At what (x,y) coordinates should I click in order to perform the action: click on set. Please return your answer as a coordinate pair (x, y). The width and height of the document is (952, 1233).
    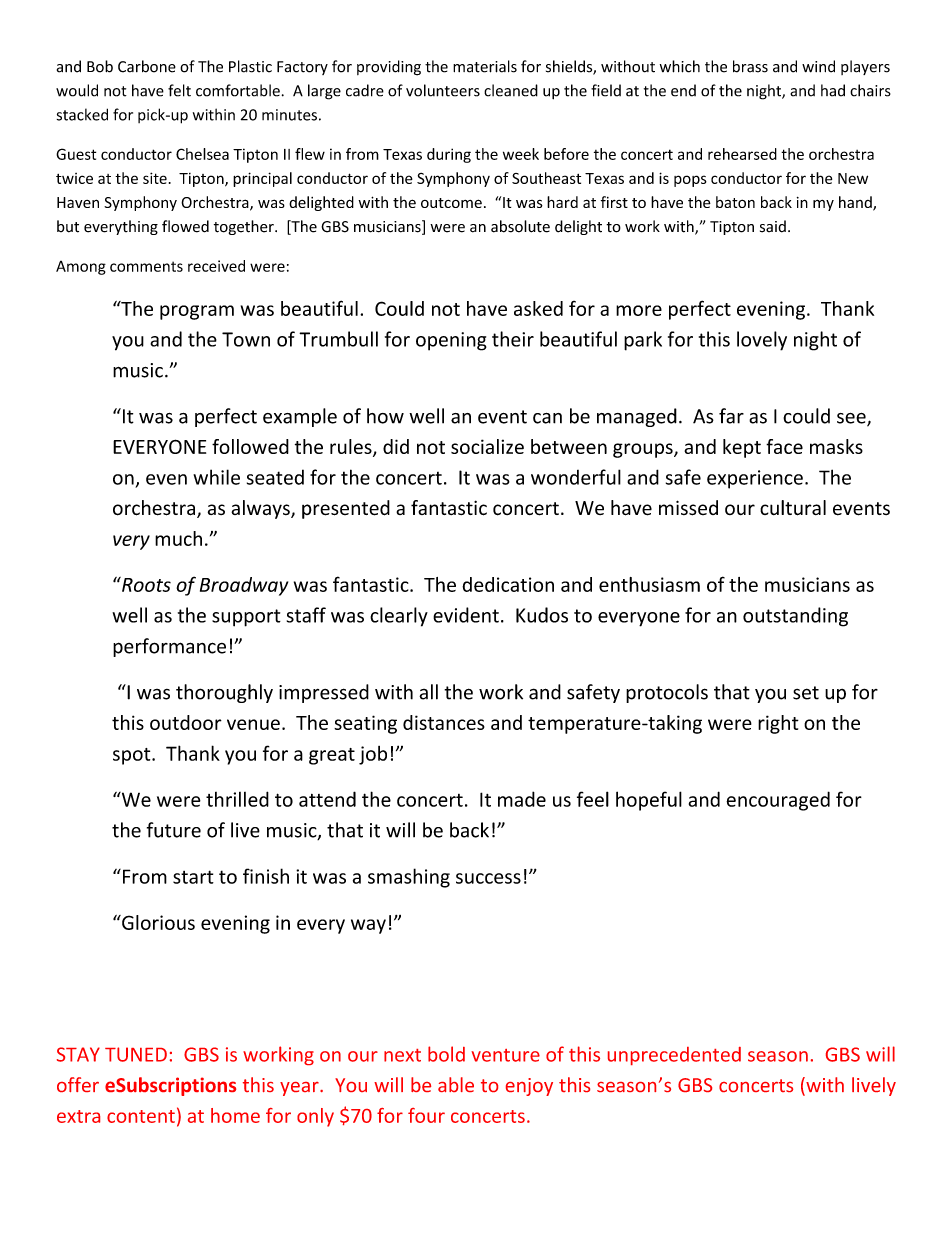
    Looking at the image, I should click on (806, 693).
